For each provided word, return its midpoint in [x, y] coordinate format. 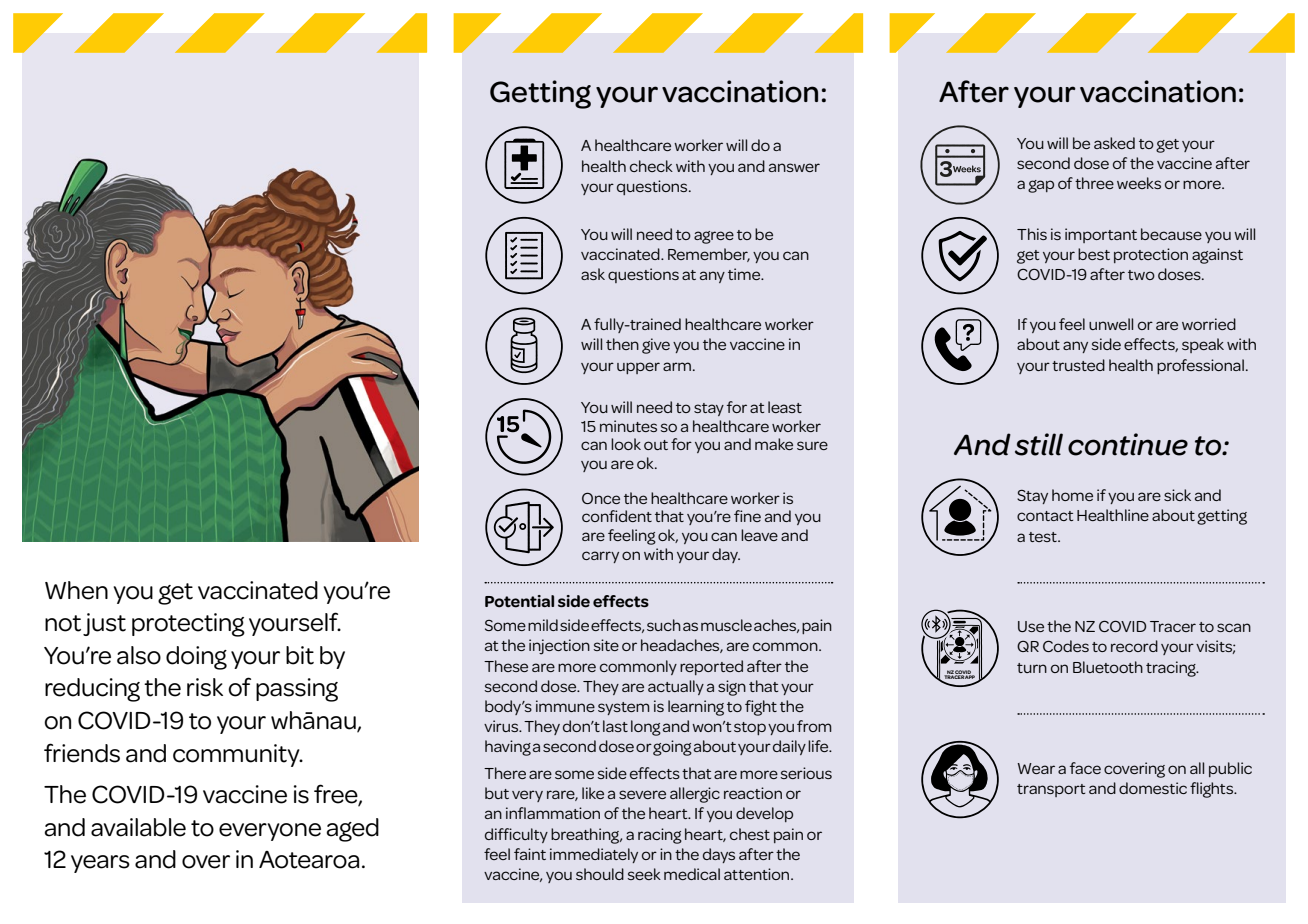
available [138, 827]
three [1094, 183]
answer [794, 167]
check [651, 166]
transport [1051, 790]
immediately [594, 855]
